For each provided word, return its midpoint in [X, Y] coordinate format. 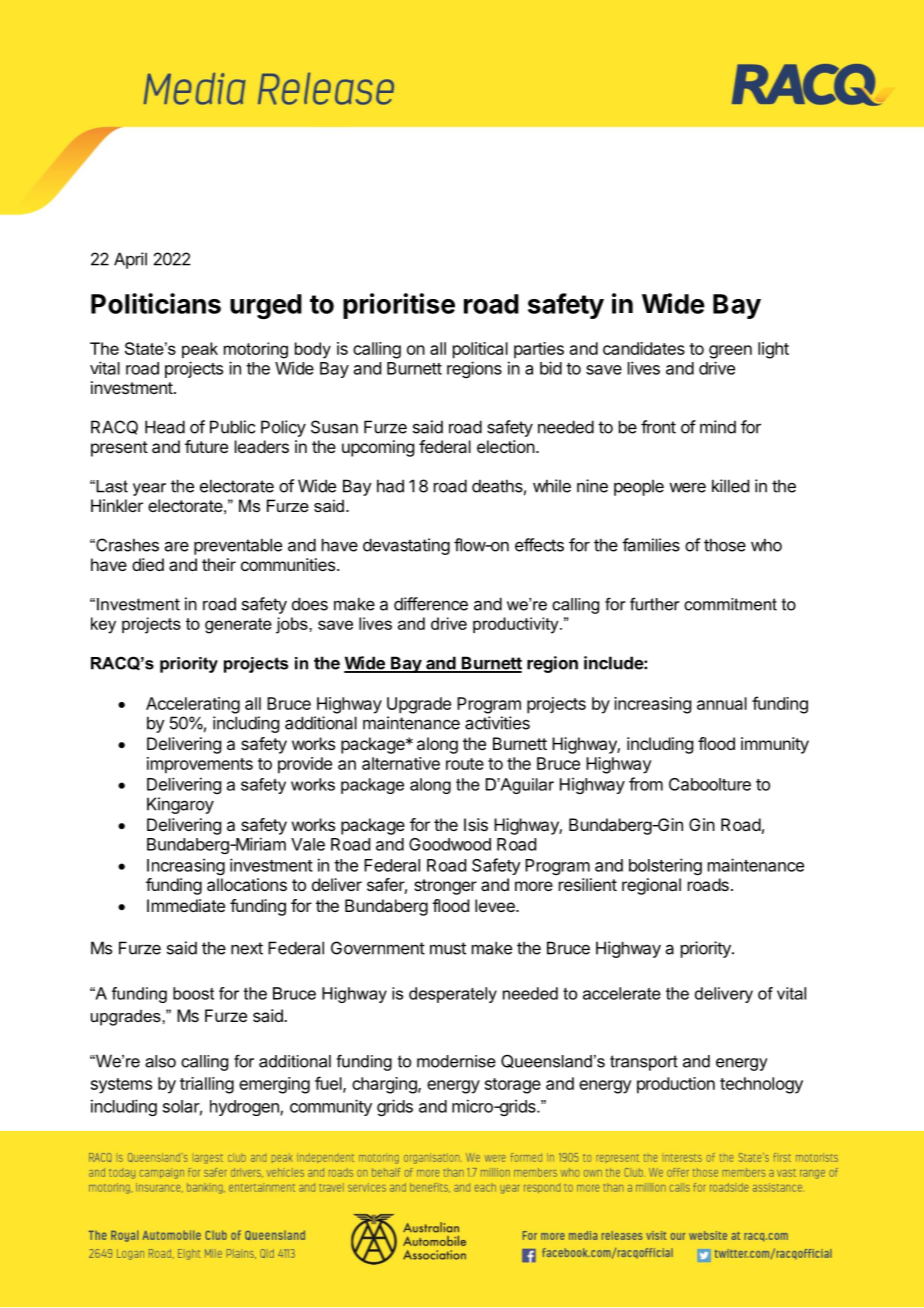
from [646, 784]
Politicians [156, 303]
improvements [200, 765]
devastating [406, 546]
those [725, 545]
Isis [476, 824]
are [177, 546]
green [730, 352]
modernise [456, 1061]
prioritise [399, 306]
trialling [207, 1085]
